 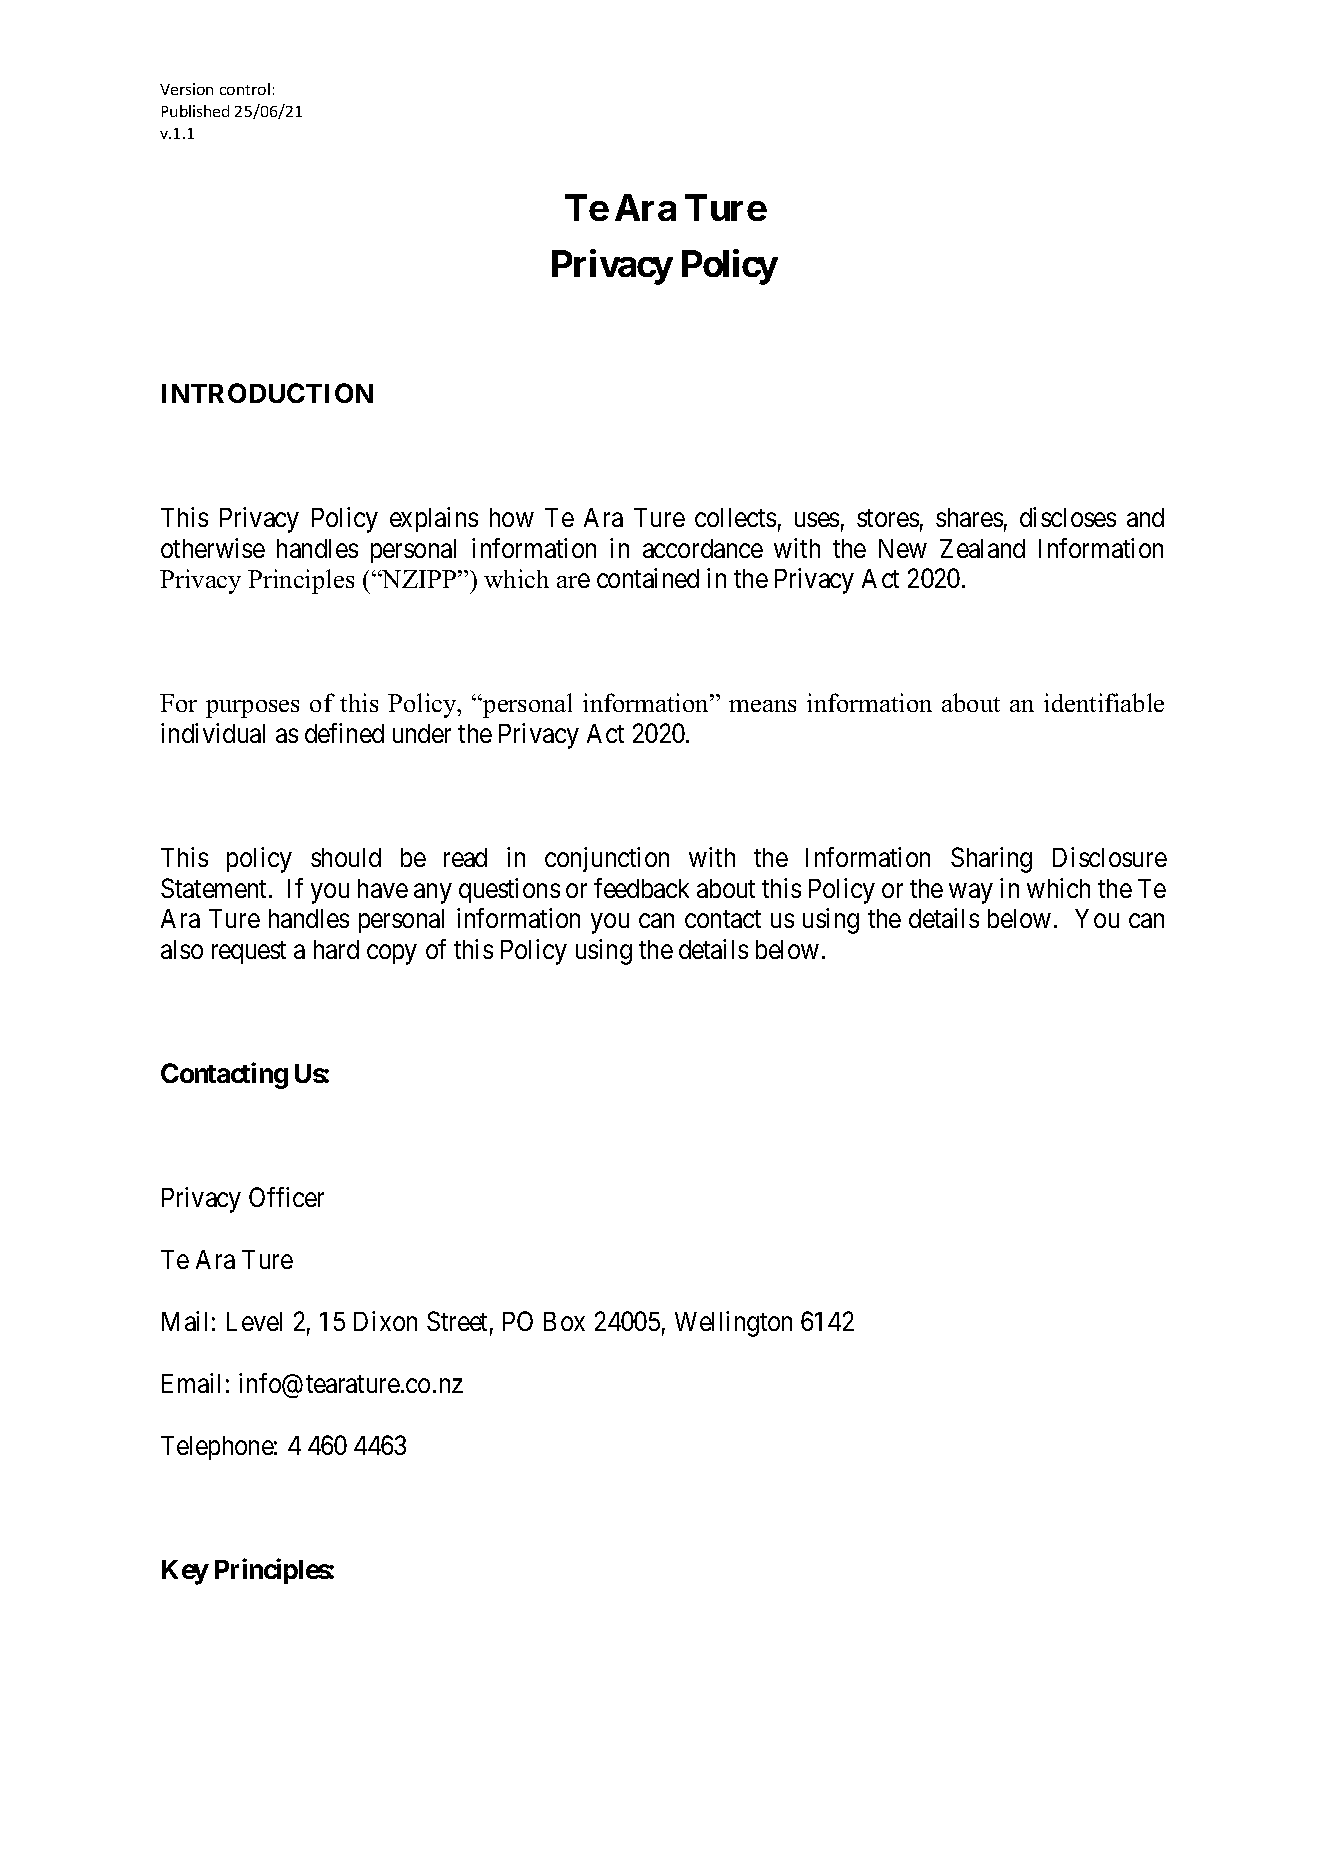 What do you see at coordinates (185, 1572) in the screenshot?
I see `Key` at bounding box center [185, 1572].
